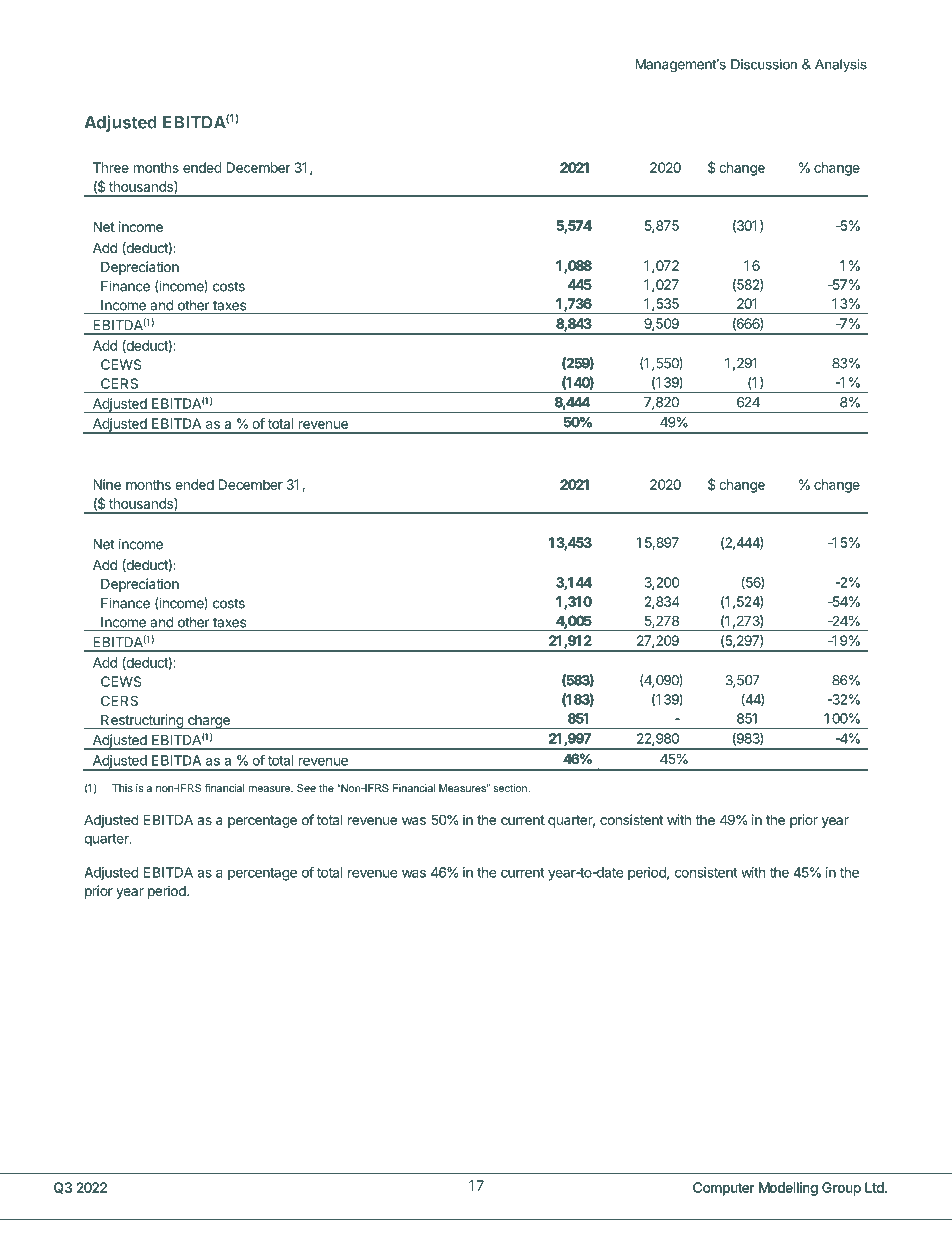  What do you see at coordinates (788, 1189) in the screenshot?
I see `Modelling` at bounding box center [788, 1189].
